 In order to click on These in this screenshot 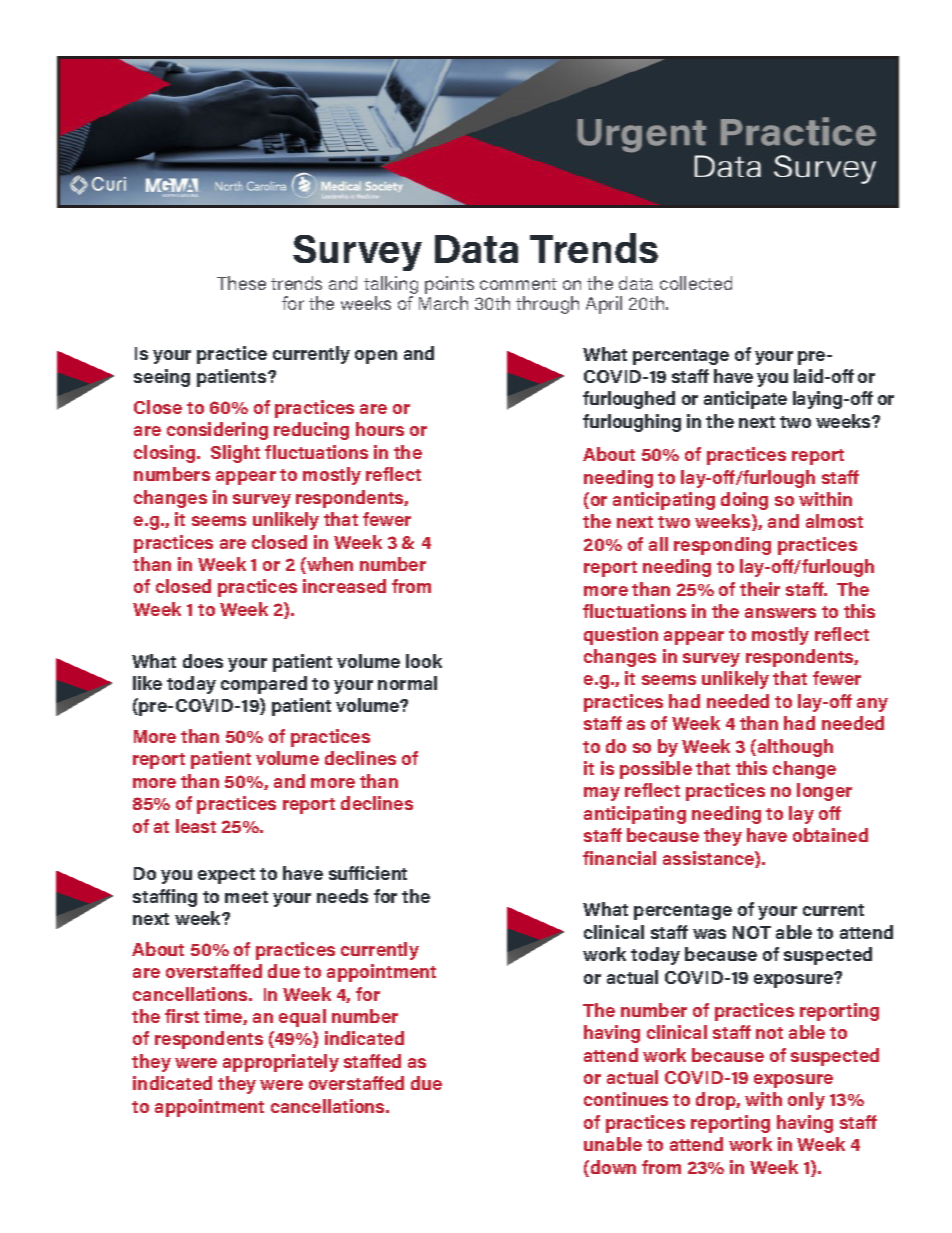, I will do `click(241, 283)`.
